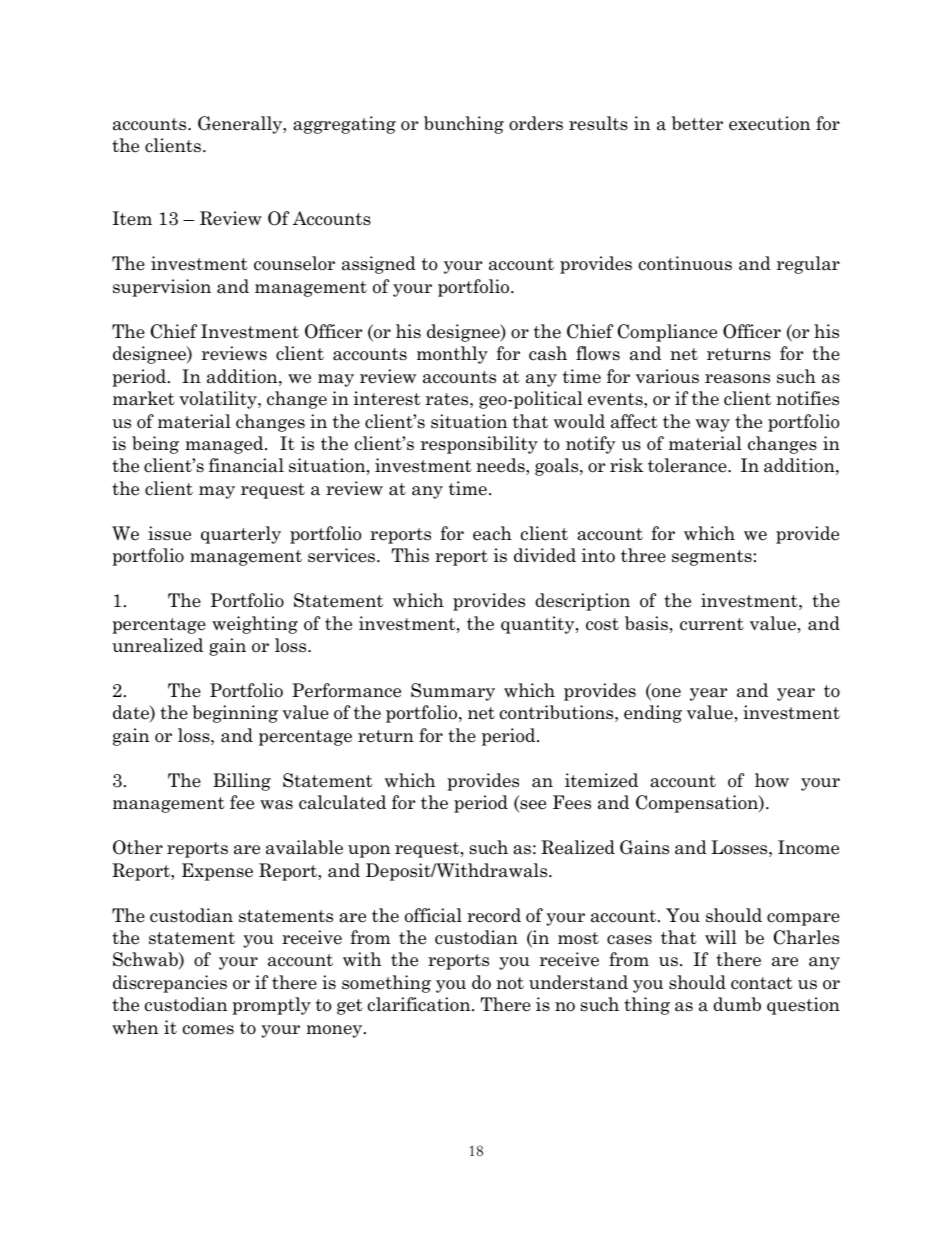 This screenshot has height=1233, width=952. What do you see at coordinates (246, 465) in the screenshot?
I see `financial` at bounding box center [246, 465].
